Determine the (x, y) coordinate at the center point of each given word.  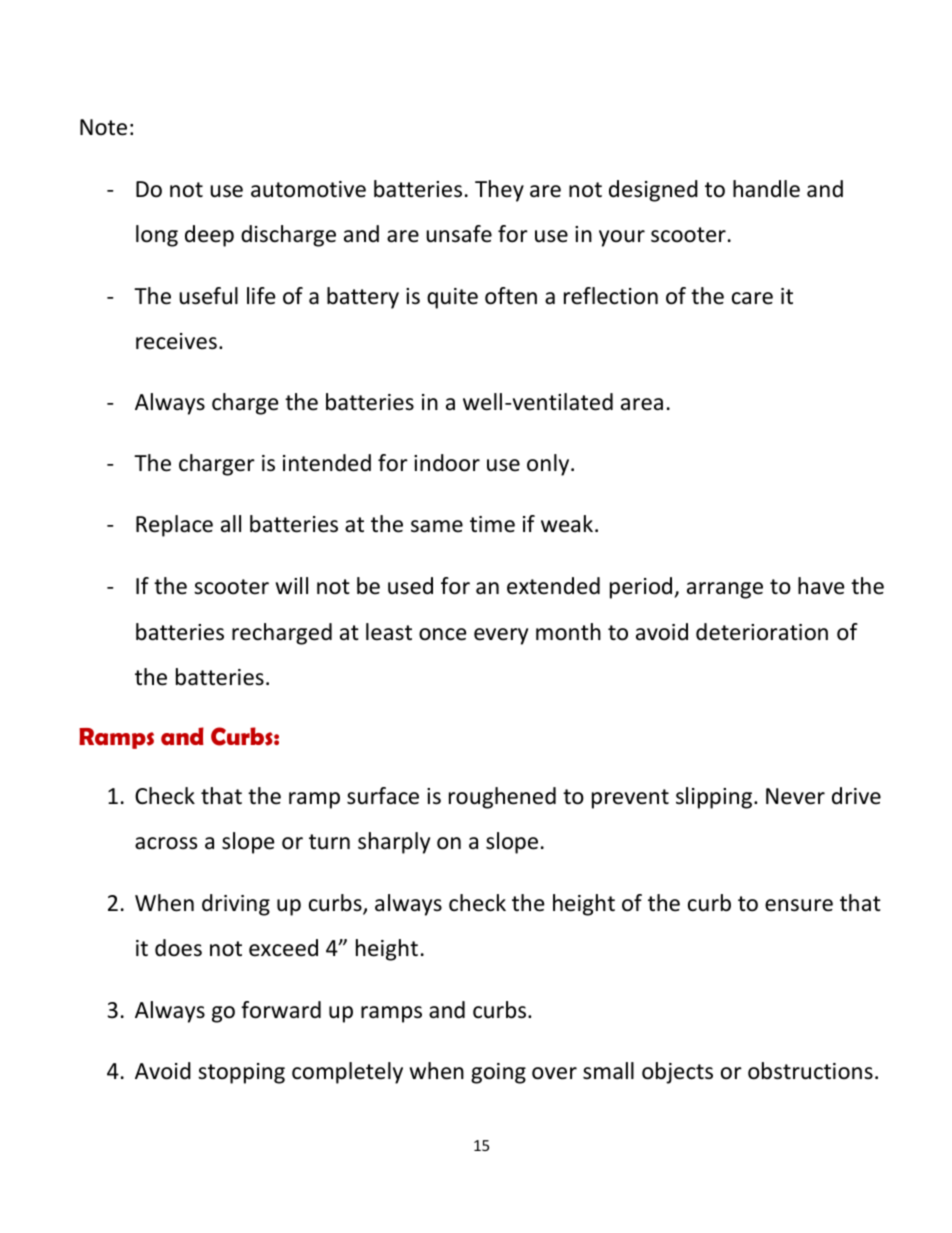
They (499, 191)
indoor (447, 463)
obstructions (810, 1071)
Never (795, 796)
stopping (241, 1073)
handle (766, 189)
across (166, 843)
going (498, 1073)
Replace (174, 526)
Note (103, 127)
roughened (502, 798)
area (642, 404)
